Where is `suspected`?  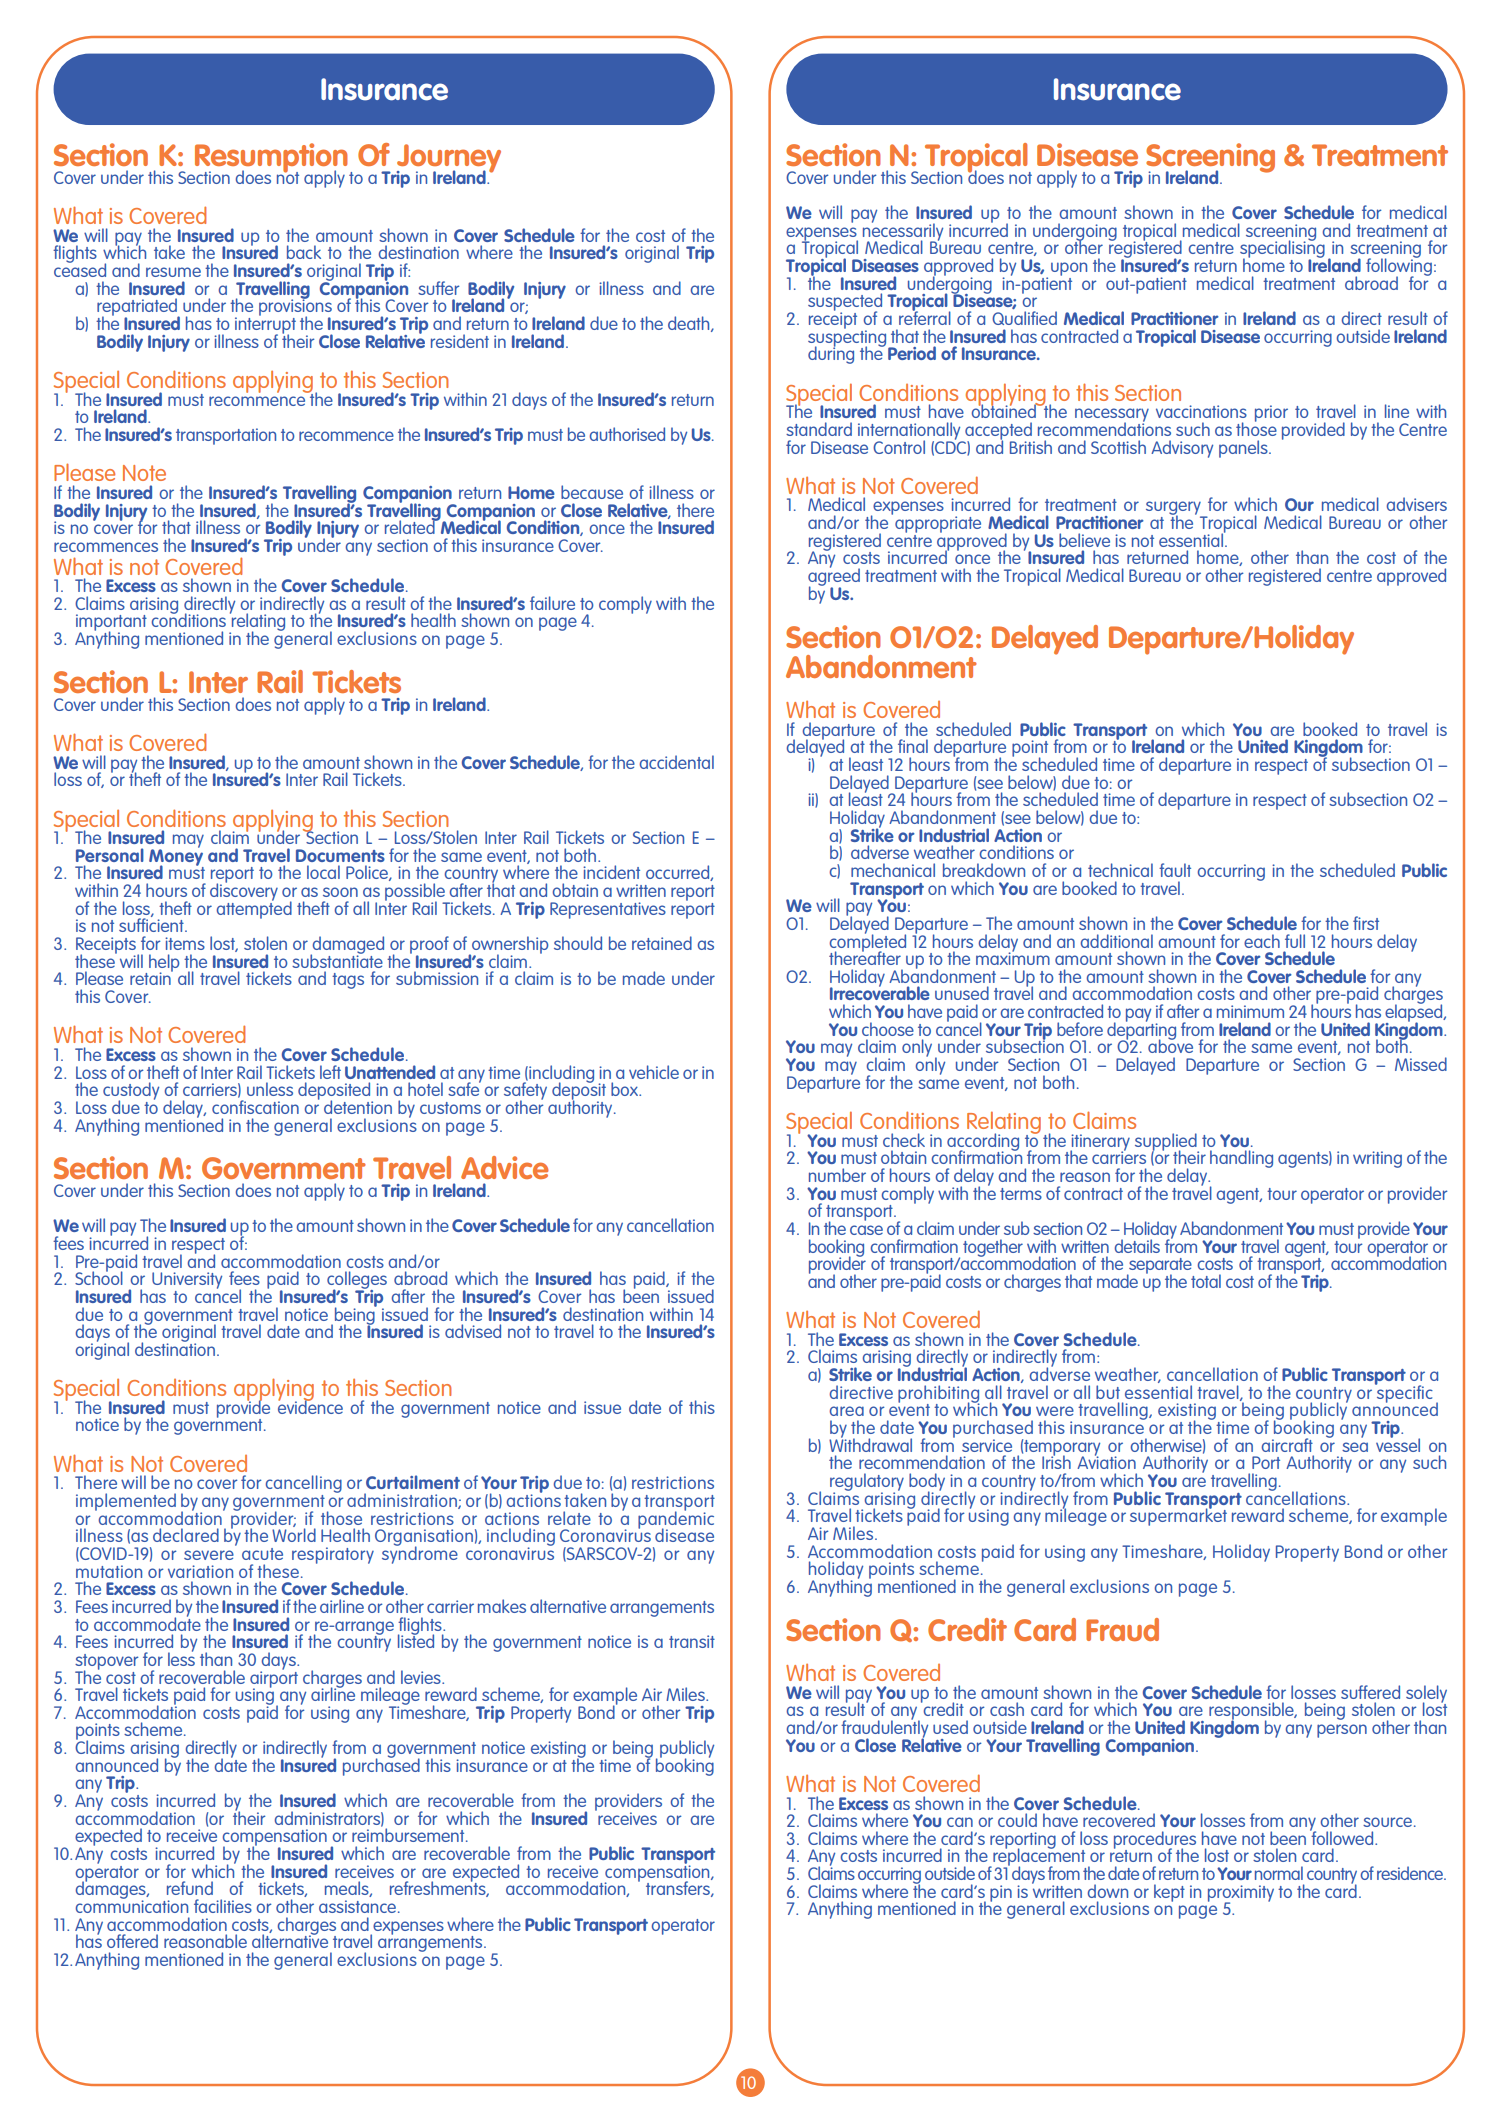
suspected is located at coordinates (845, 303).
